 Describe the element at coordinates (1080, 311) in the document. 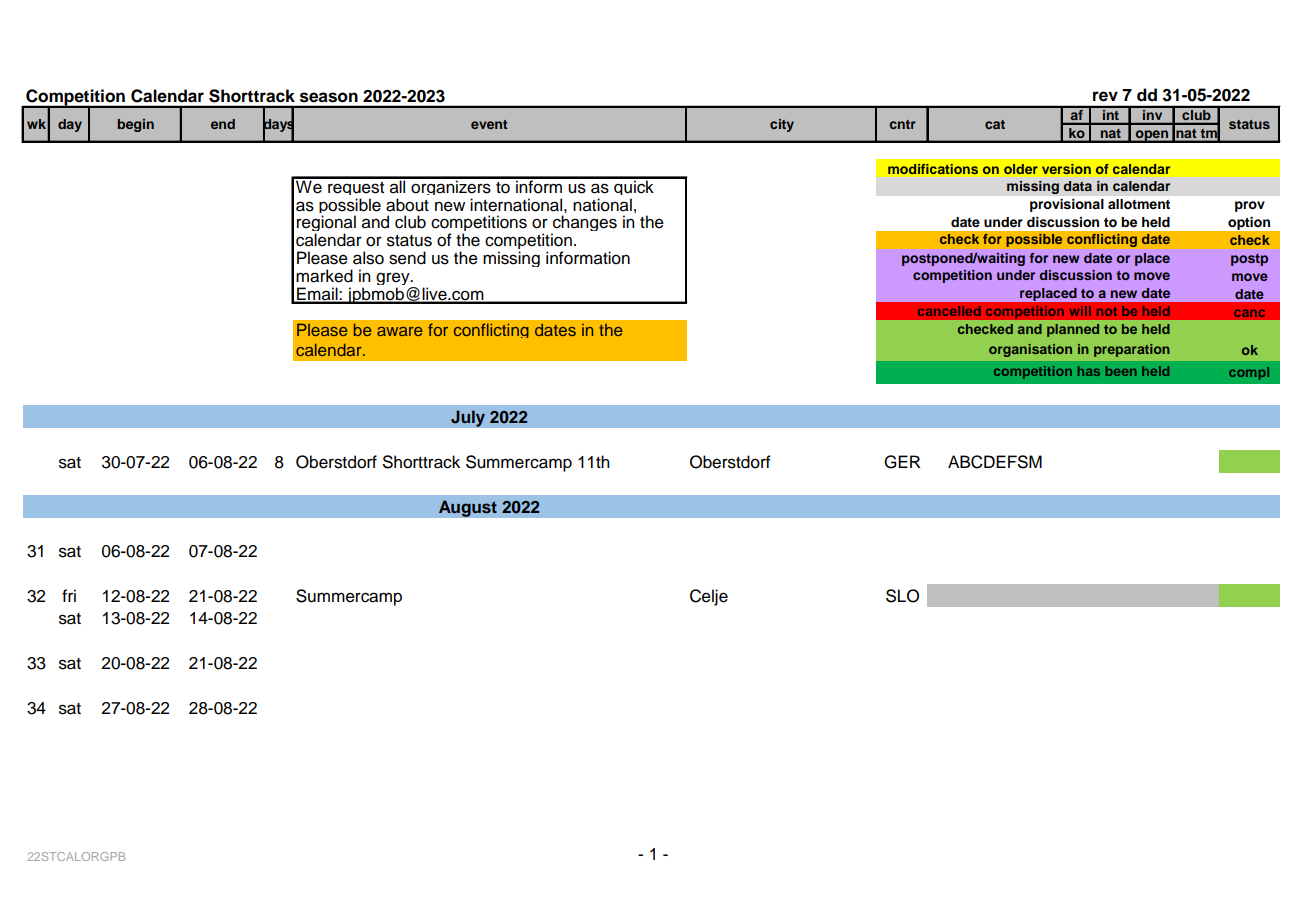

I see `will` at that location.
